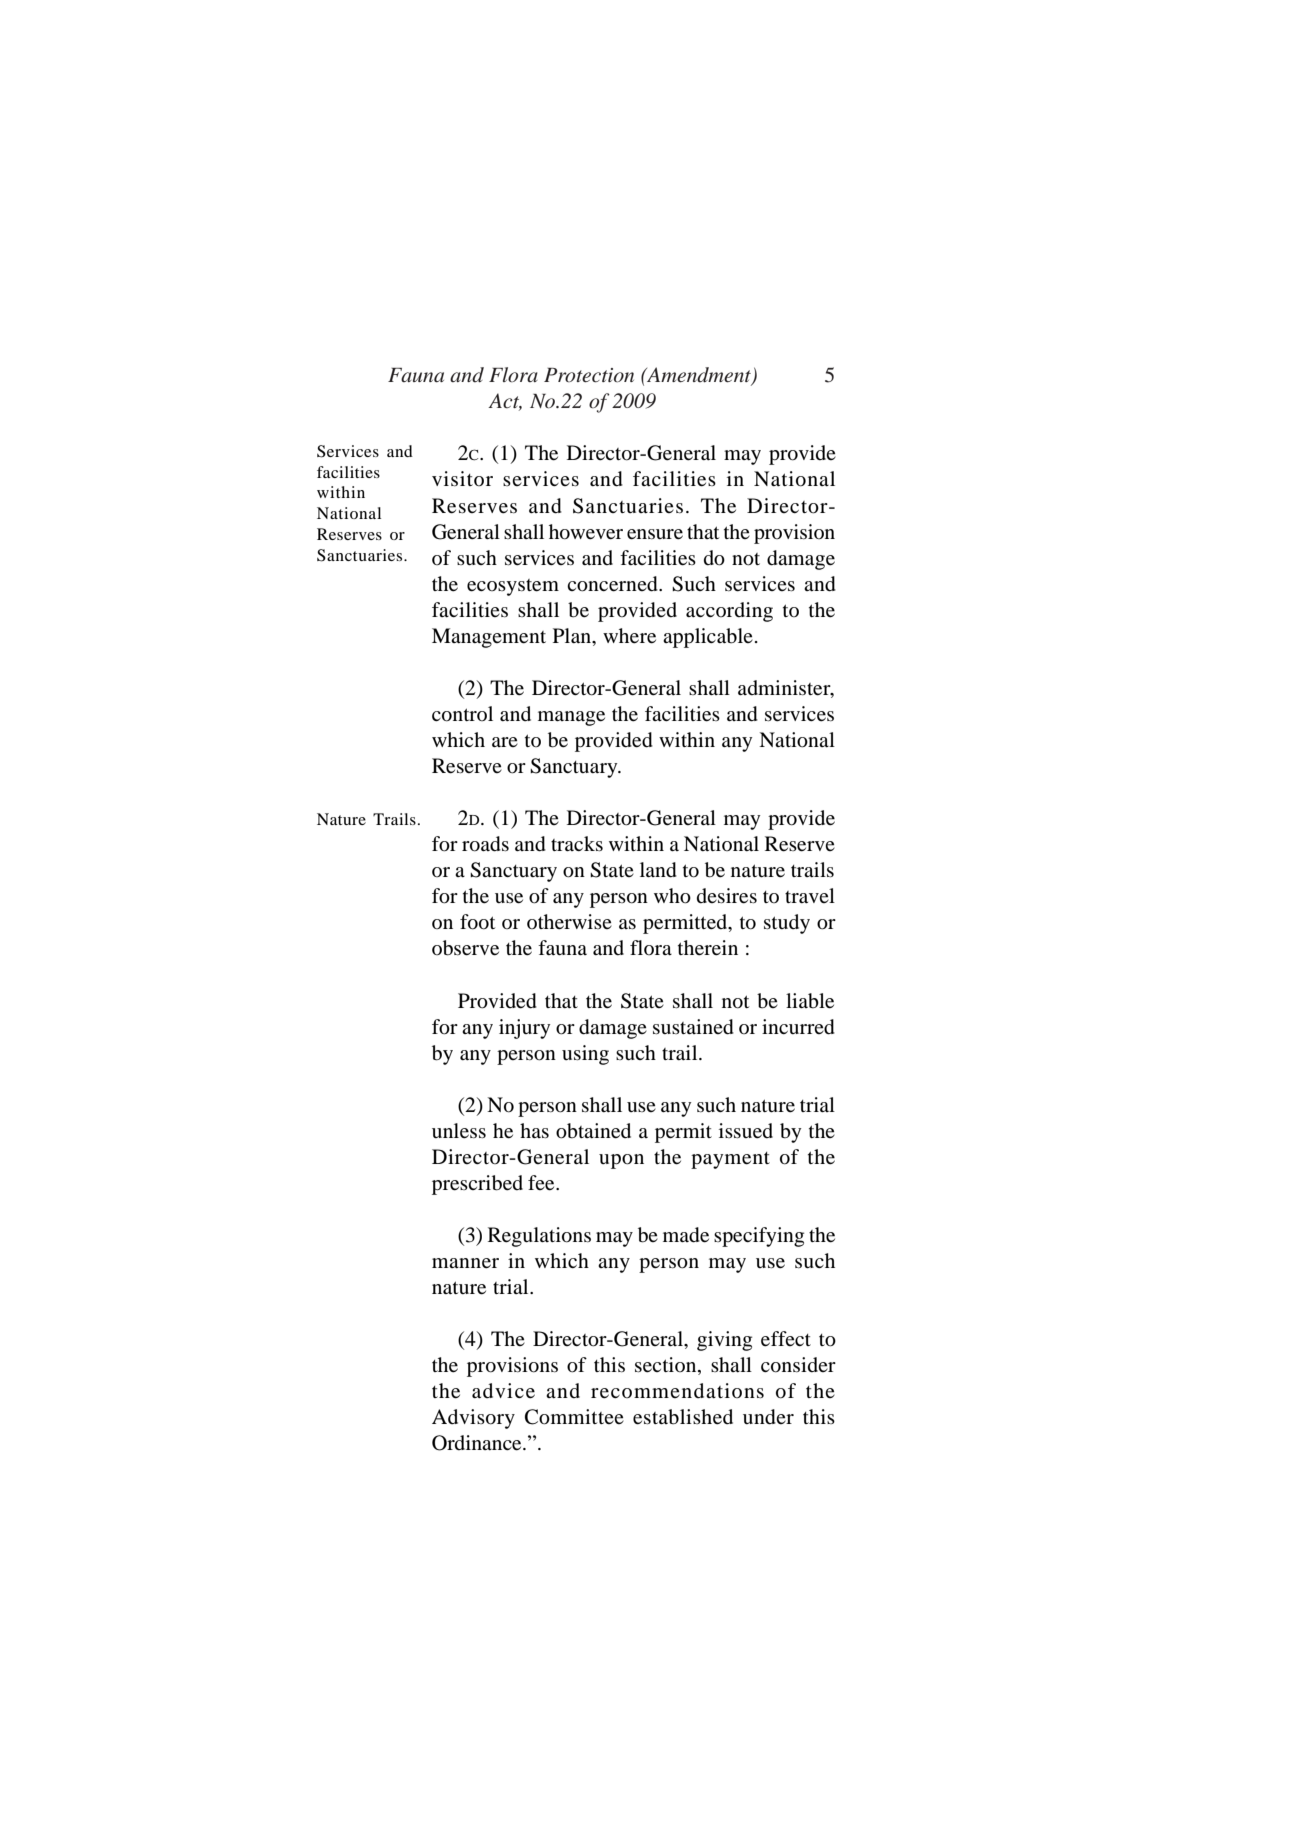 Image resolution: width=1292 pixels, height=1828 pixels. Describe the element at coordinates (729, 612) in the image. I see `according` at that location.
